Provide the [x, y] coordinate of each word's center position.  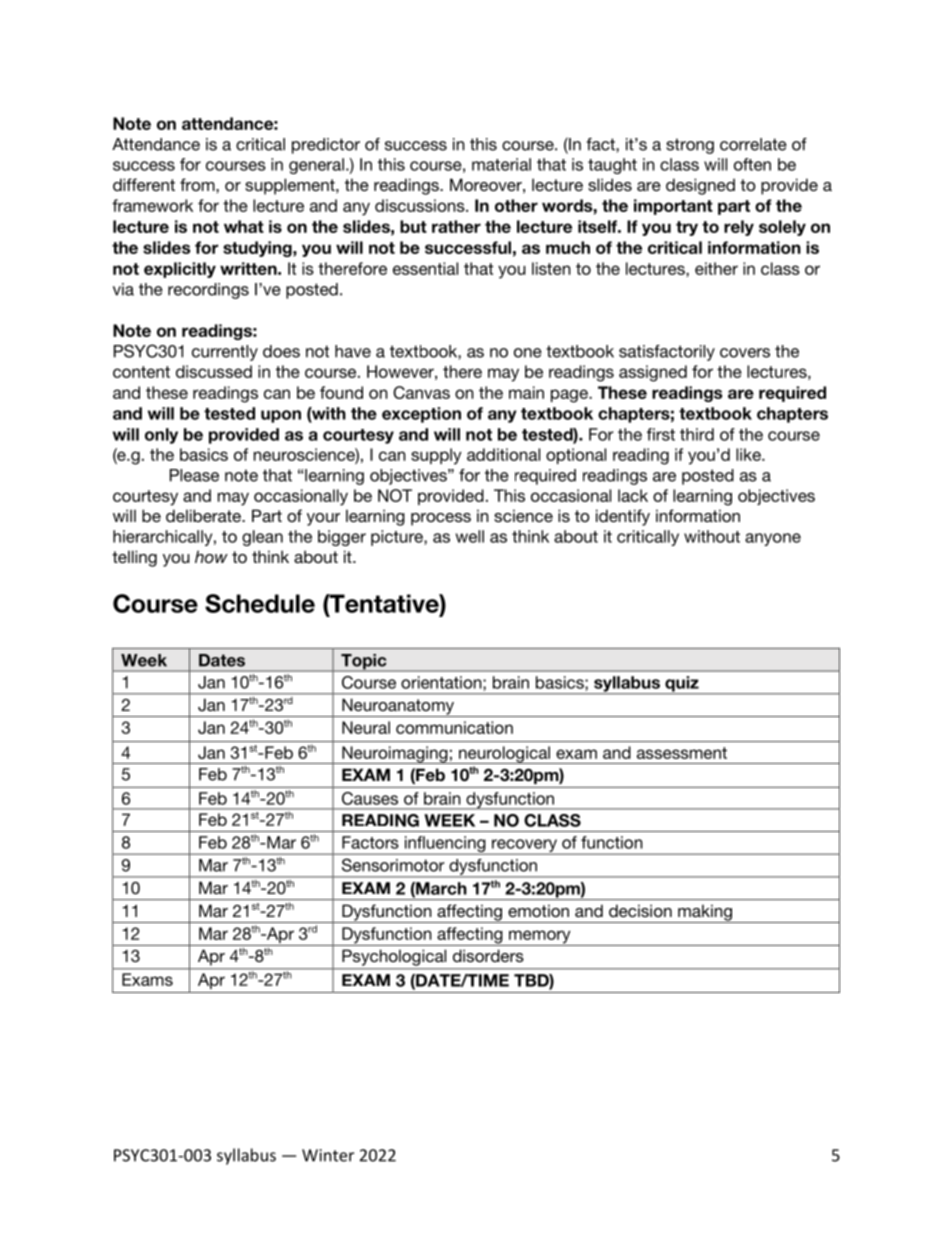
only [161, 436]
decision [640, 910]
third [697, 434]
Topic [364, 663]
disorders [488, 955]
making [705, 913]
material [501, 164]
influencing [445, 845]
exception [421, 415]
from [198, 184]
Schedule [260, 603]
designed [700, 186]
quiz [682, 685]
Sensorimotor [393, 865]
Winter [328, 1155]
